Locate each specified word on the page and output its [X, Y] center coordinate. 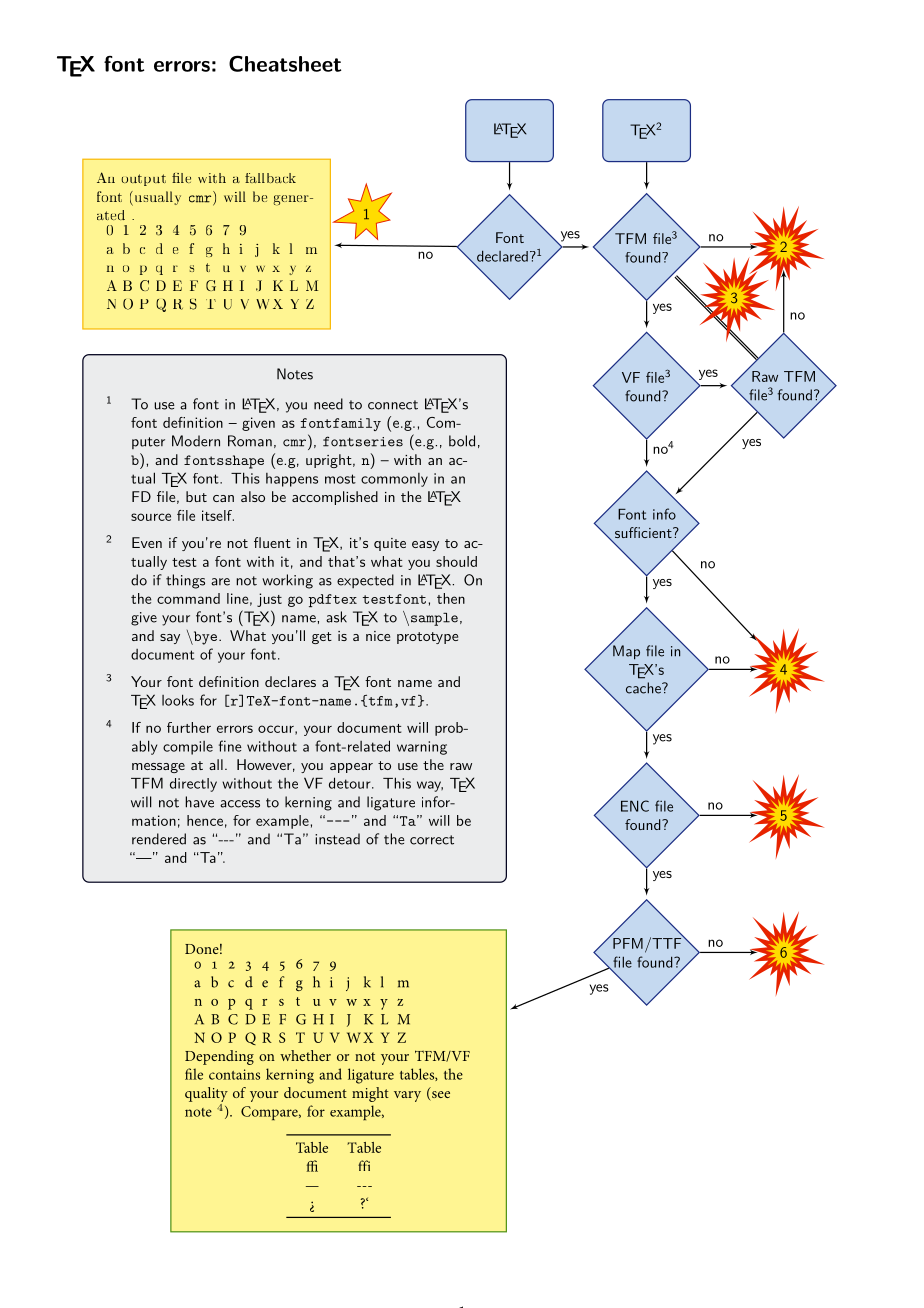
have [199, 802]
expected [365, 581]
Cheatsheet [285, 63]
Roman [250, 441]
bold [462, 441]
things [185, 581]
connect [393, 405]
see [440, 1096]
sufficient [644, 532]
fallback [270, 178]
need [328, 404]
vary [407, 1096]
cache [644, 688]
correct [432, 840]
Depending [219, 1057]
